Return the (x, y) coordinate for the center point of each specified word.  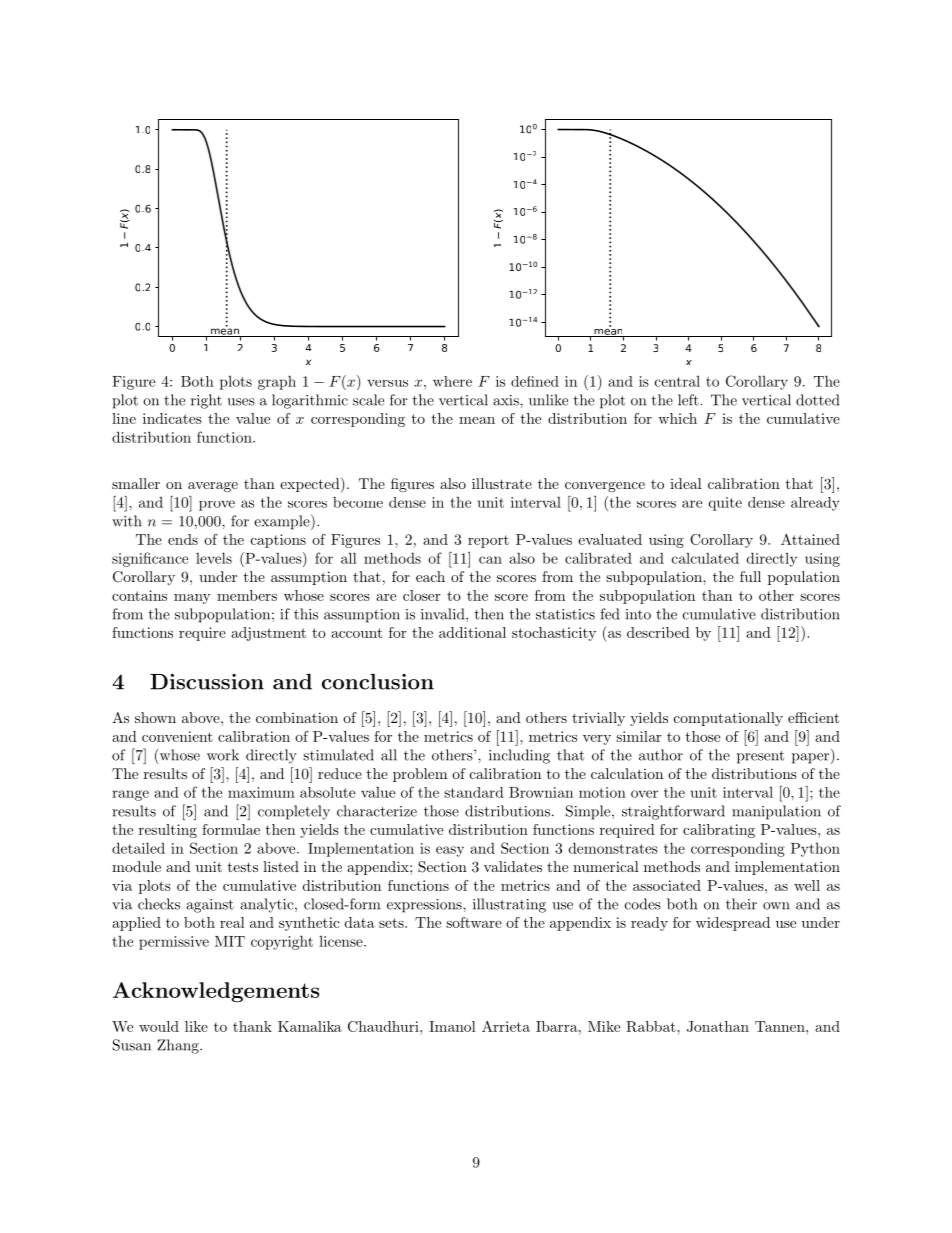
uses (241, 402)
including (519, 756)
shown (155, 717)
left (688, 400)
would (159, 1026)
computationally (728, 719)
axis (507, 400)
